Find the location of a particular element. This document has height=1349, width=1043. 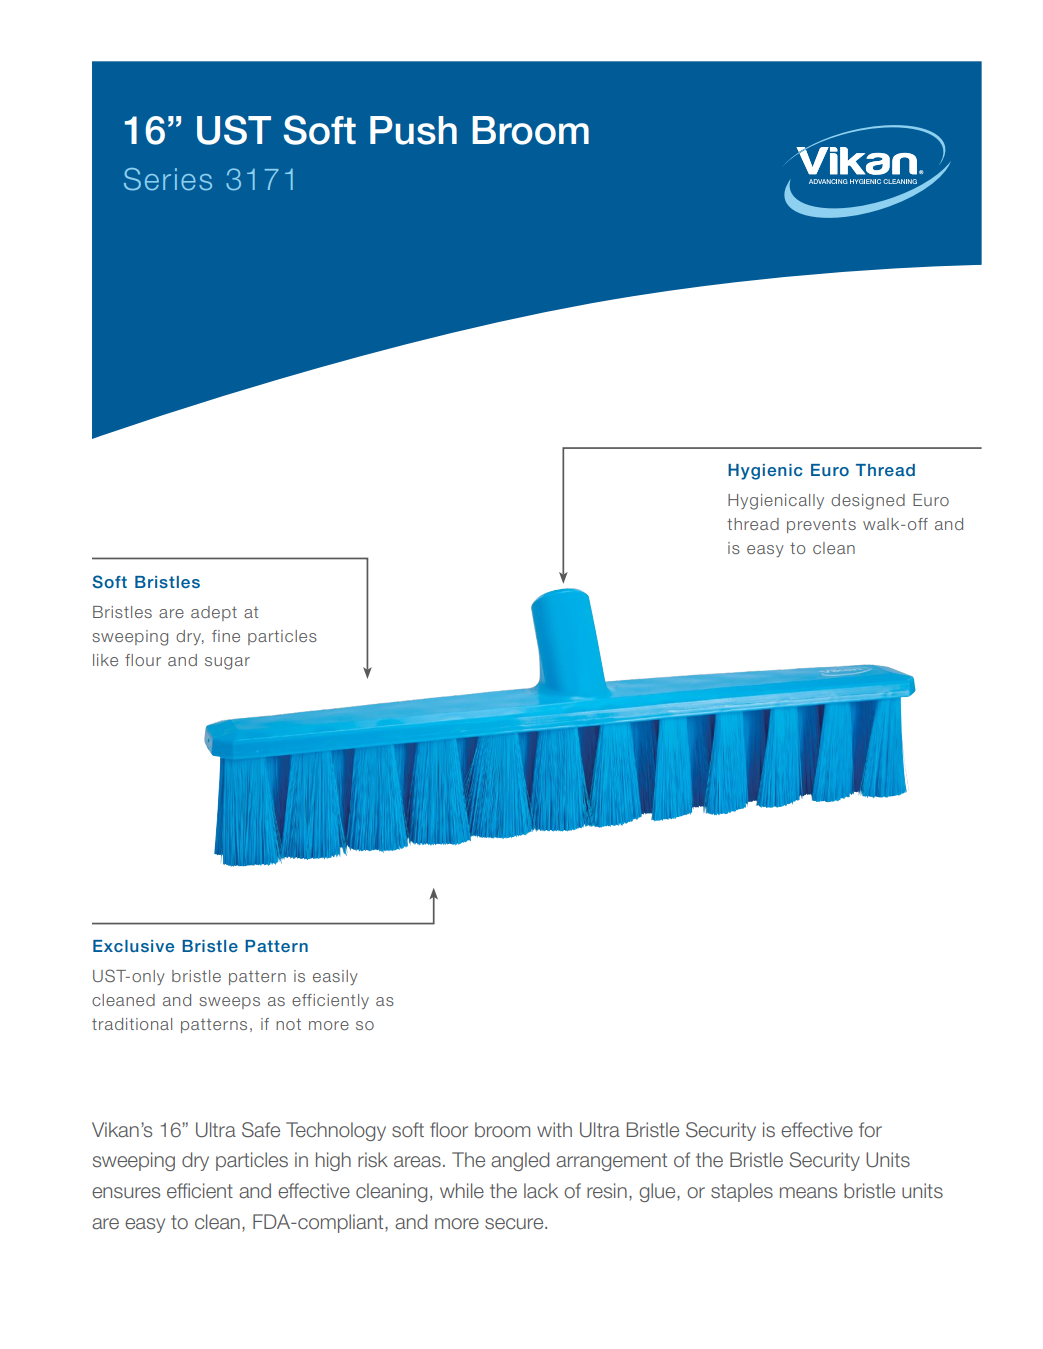

designed is located at coordinates (868, 502).
